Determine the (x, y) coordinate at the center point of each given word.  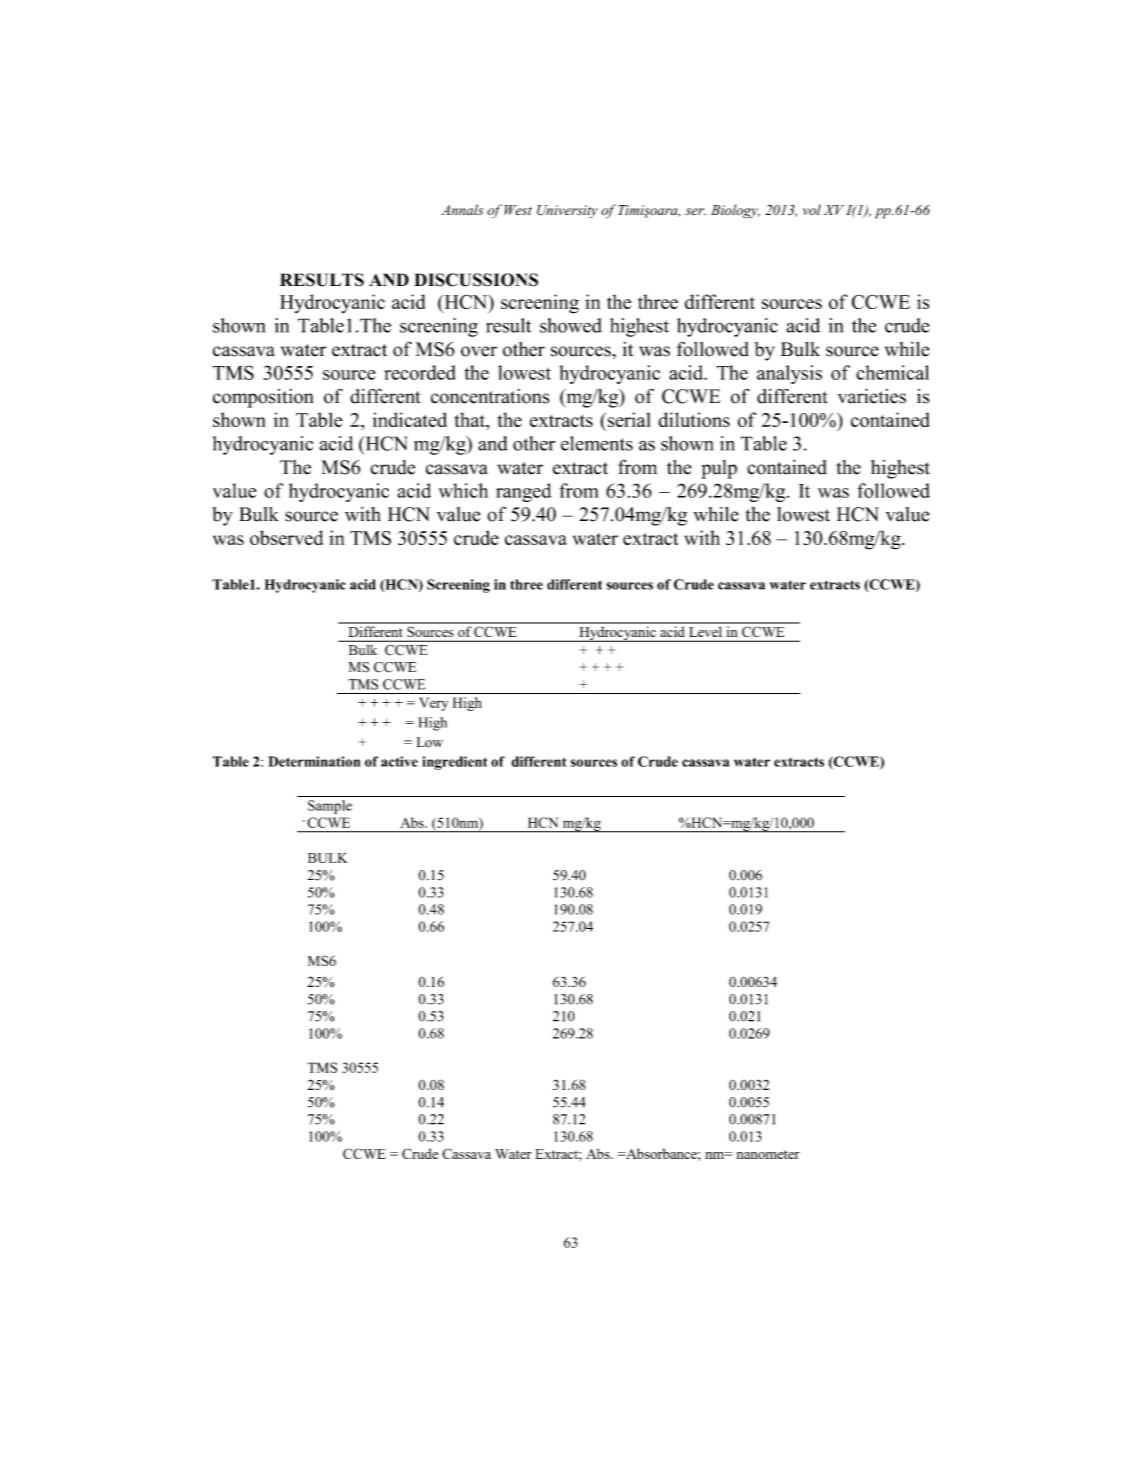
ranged (523, 492)
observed (286, 537)
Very (433, 704)
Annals (462, 209)
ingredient (454, 763)
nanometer (767, 1154)
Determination (314, 761)
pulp (719, 469)
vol (812, 209)
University (567, 211)
